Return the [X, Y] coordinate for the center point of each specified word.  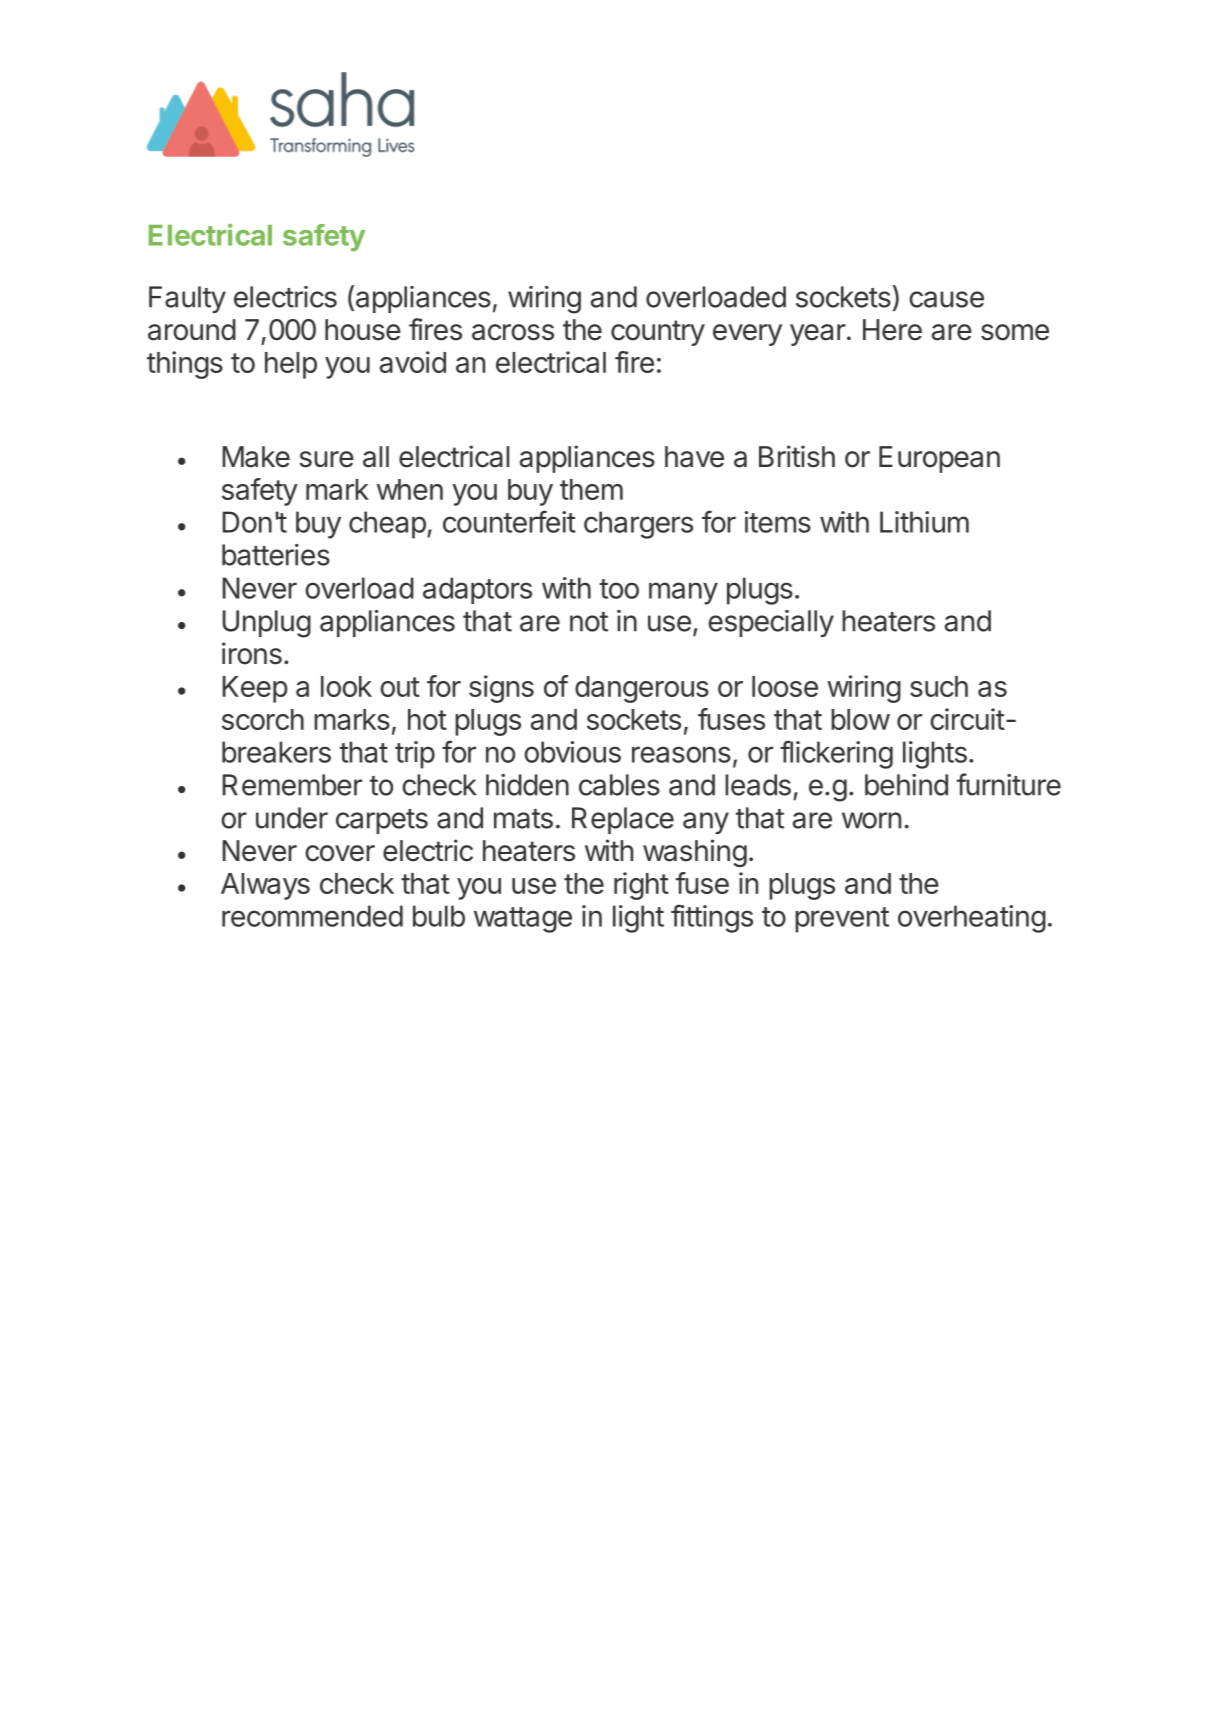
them [591, 489]
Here [892, 330]
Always [265, 886]
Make [256, 457]
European [939, 459]
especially [771, 623]
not [589, 622]
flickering [836, 754]
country [658, 333]
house [363, 330]
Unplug [267, 624]
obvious [572, 752]
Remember [292, 785]
